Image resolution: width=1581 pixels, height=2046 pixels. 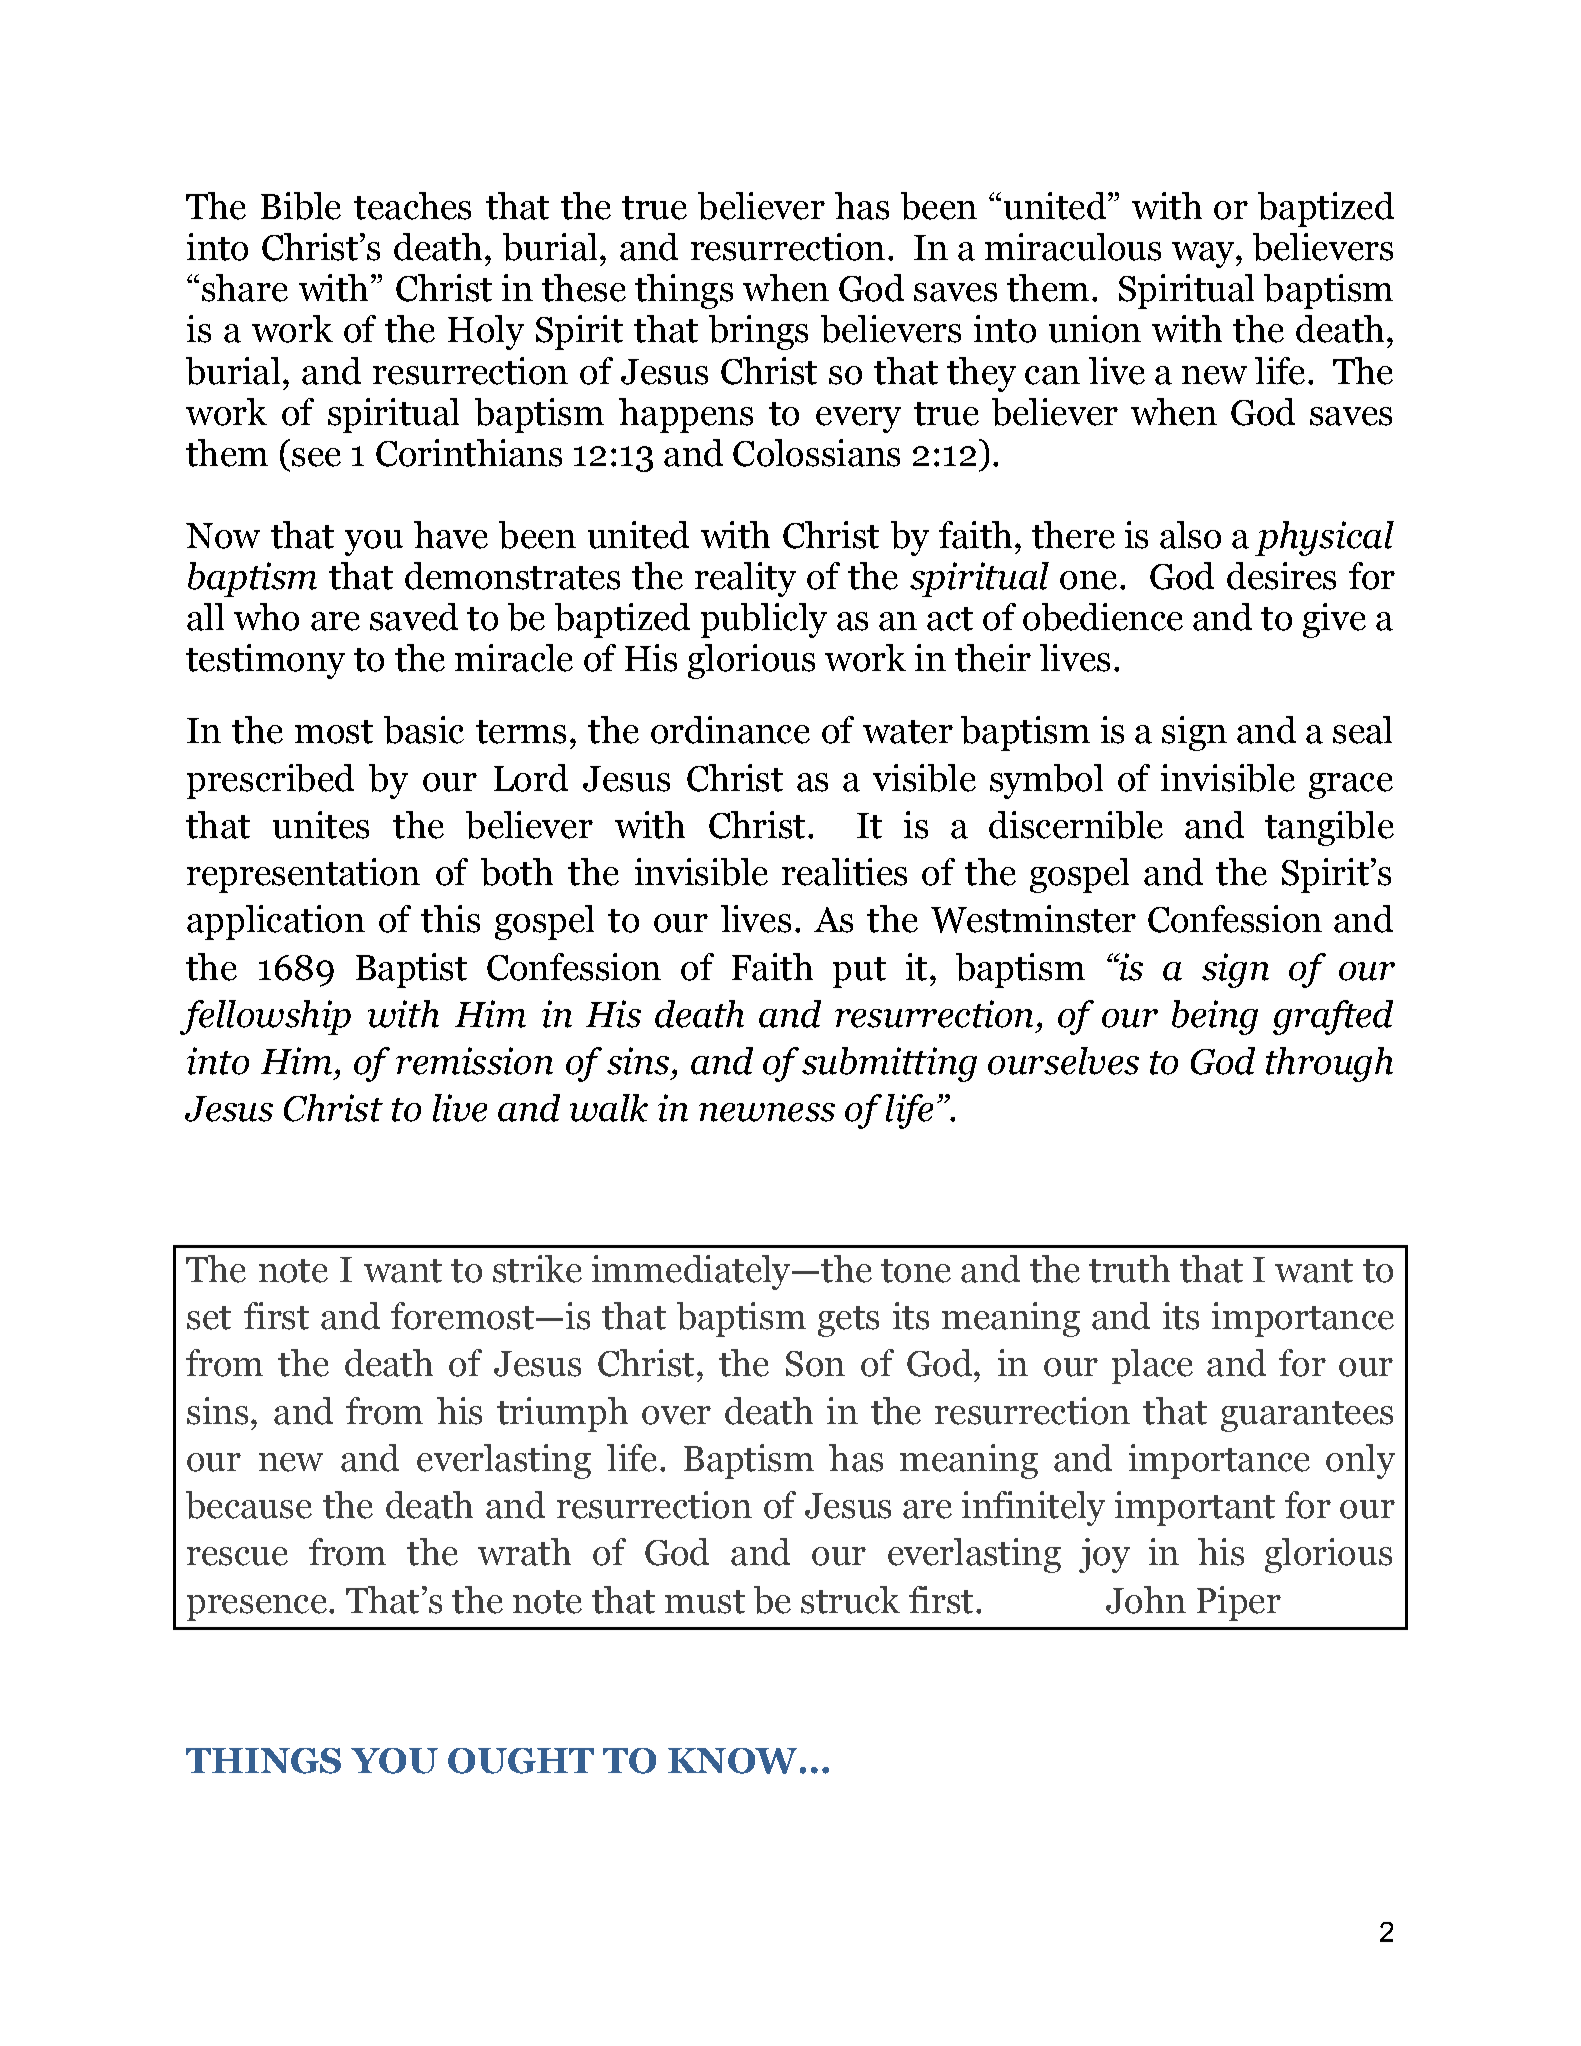 What do you see at coordinates (411, 970) in the image?
I see `Baptist` at bounding box center [411, 970].
